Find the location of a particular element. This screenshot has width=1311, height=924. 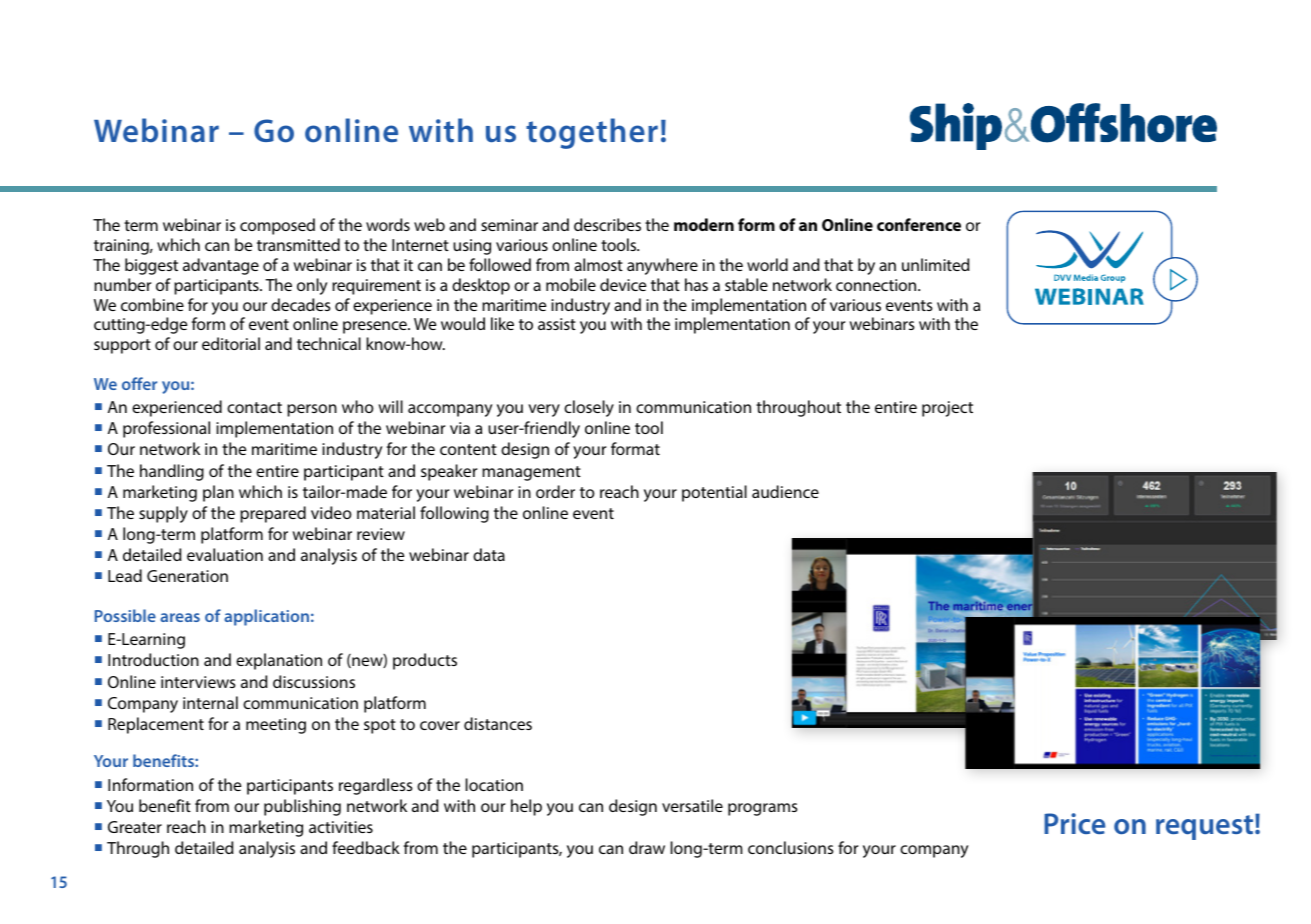

data is located at coordinates (489, 554).
